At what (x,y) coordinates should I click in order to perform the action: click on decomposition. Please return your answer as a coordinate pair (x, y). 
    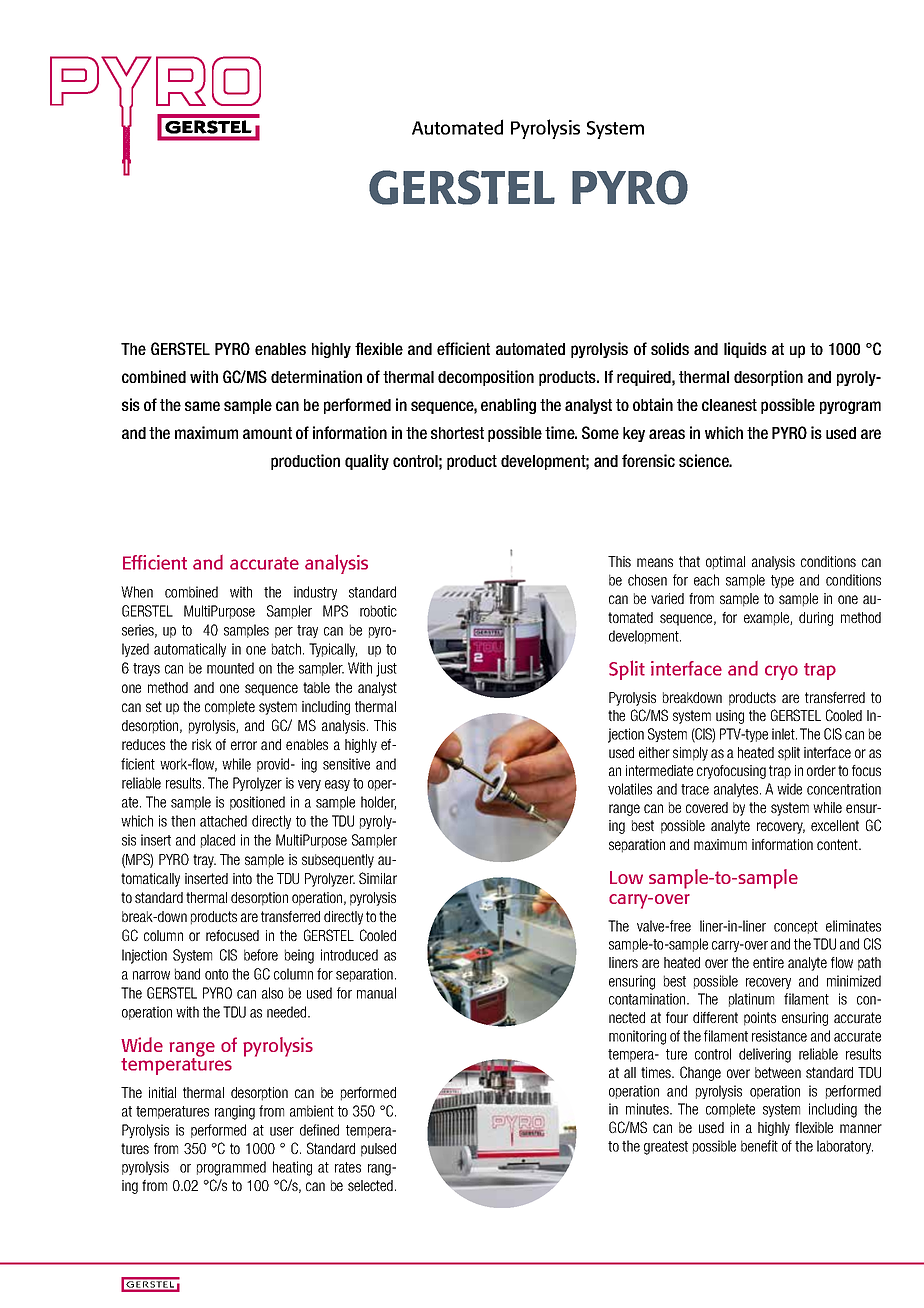
    Looking at the image, I should click on (486, 378).
